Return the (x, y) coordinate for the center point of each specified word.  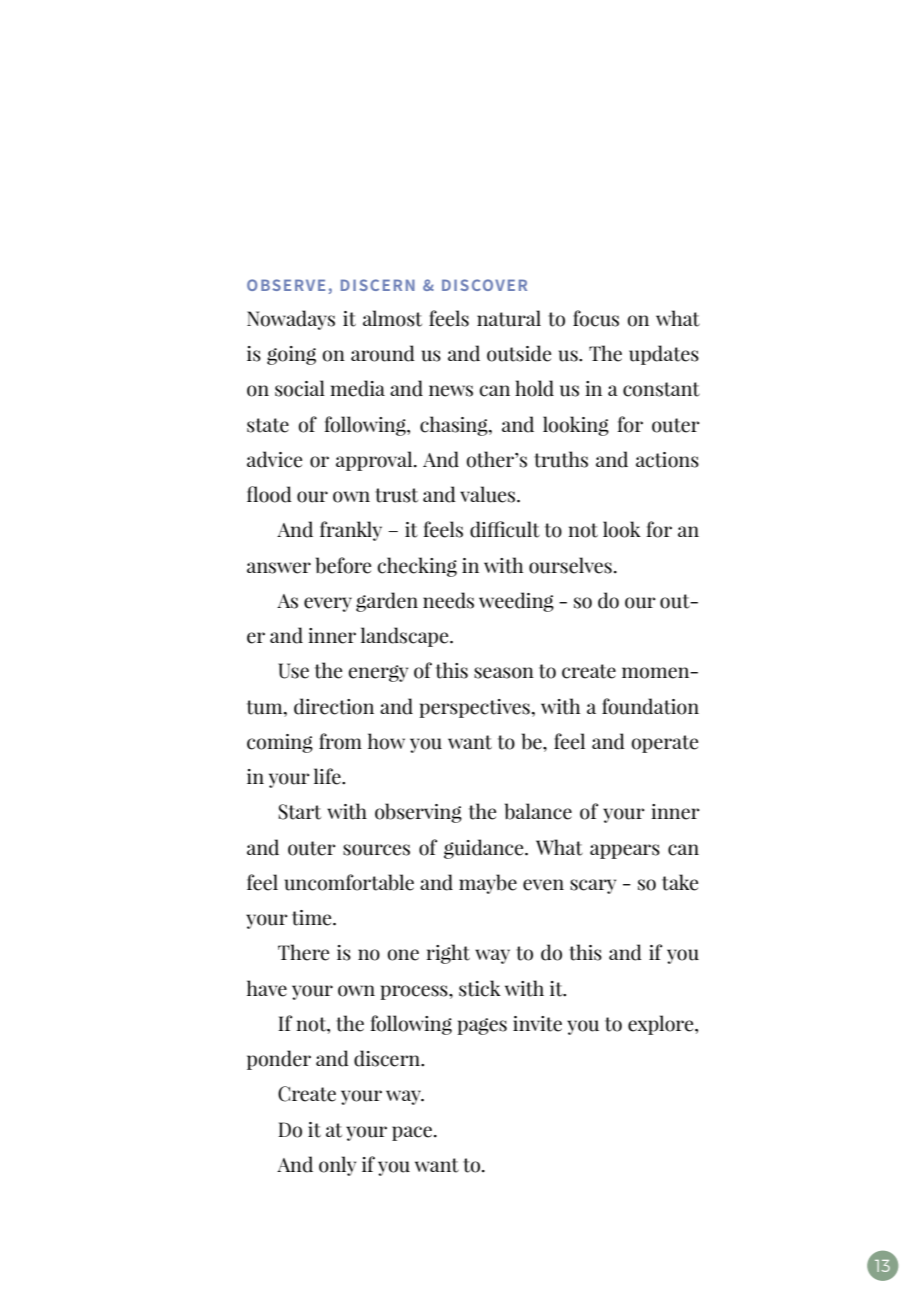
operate (665, 744)
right (448, 954)
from (340, 741)
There (303, 952)
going (291, 355)
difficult (505, 529)
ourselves (570, 565)
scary (593, 886)
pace (413, 1133)
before (343, 565)
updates (664, 355)
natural (509, 318)
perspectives (475, 708)
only (337, 1166)
